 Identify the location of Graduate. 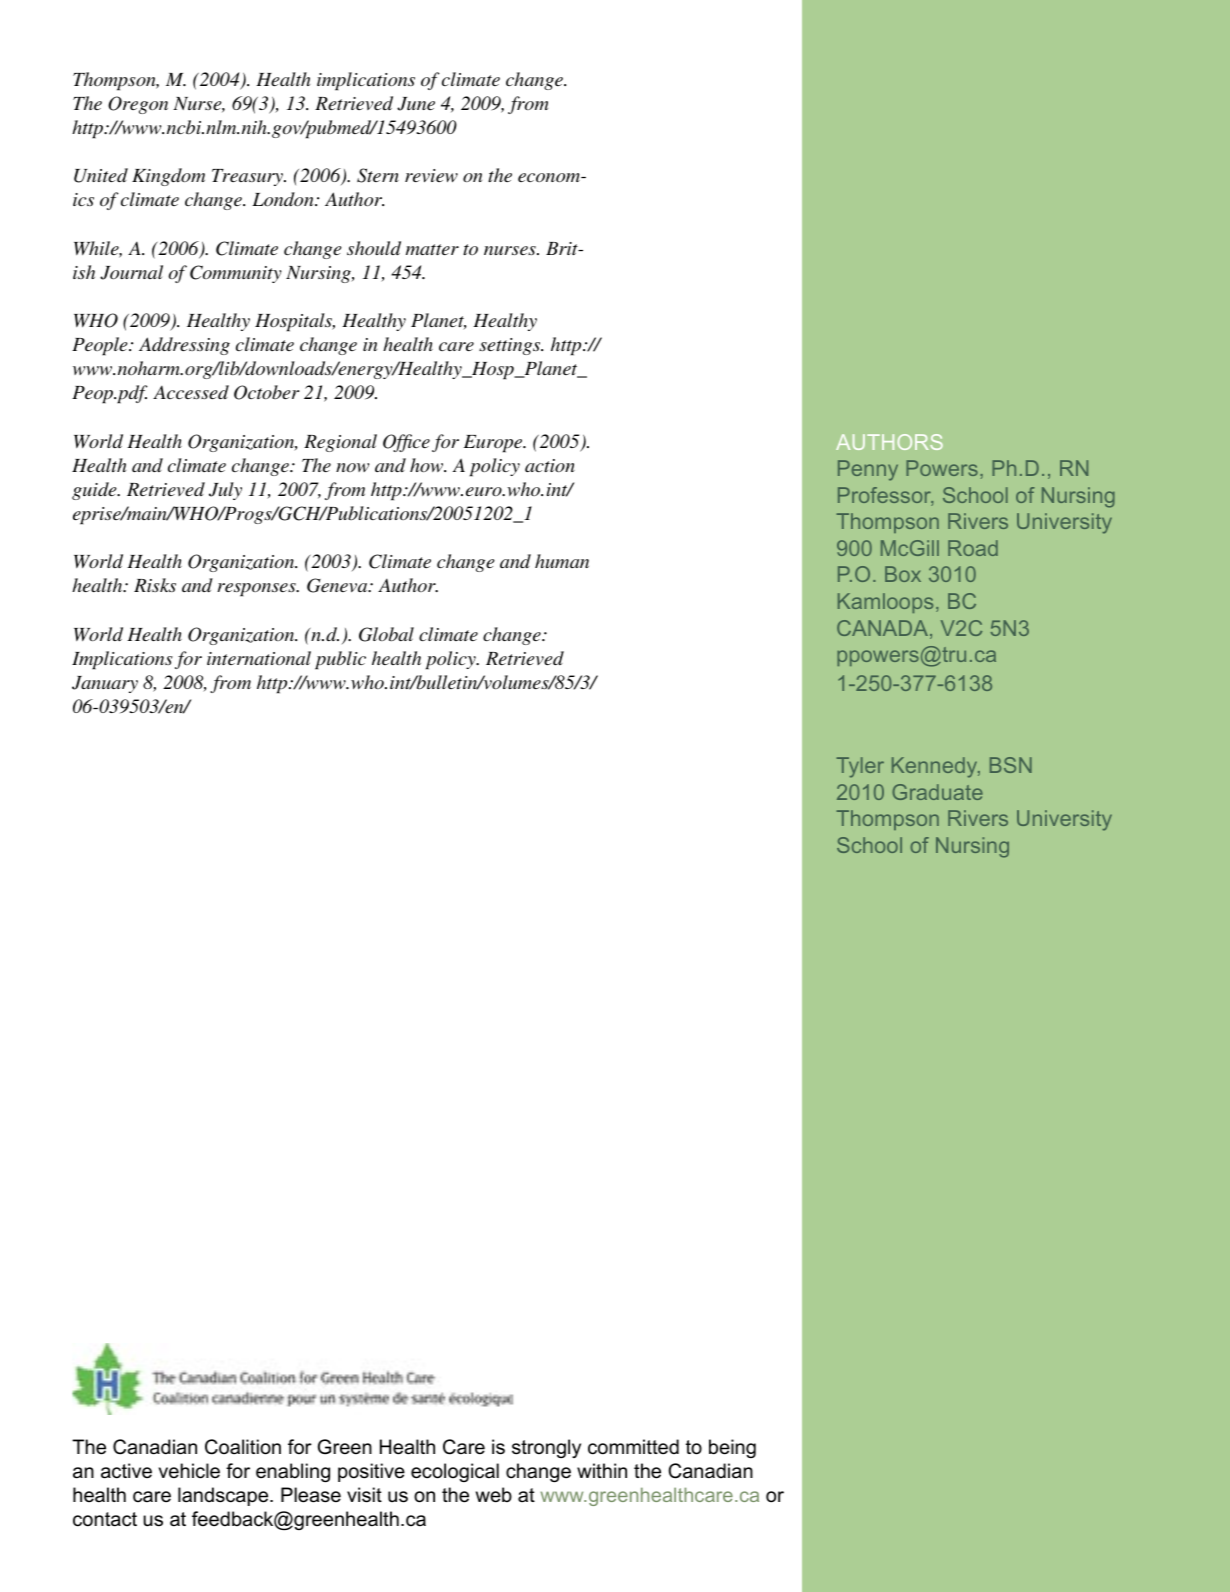
(937, 792).
